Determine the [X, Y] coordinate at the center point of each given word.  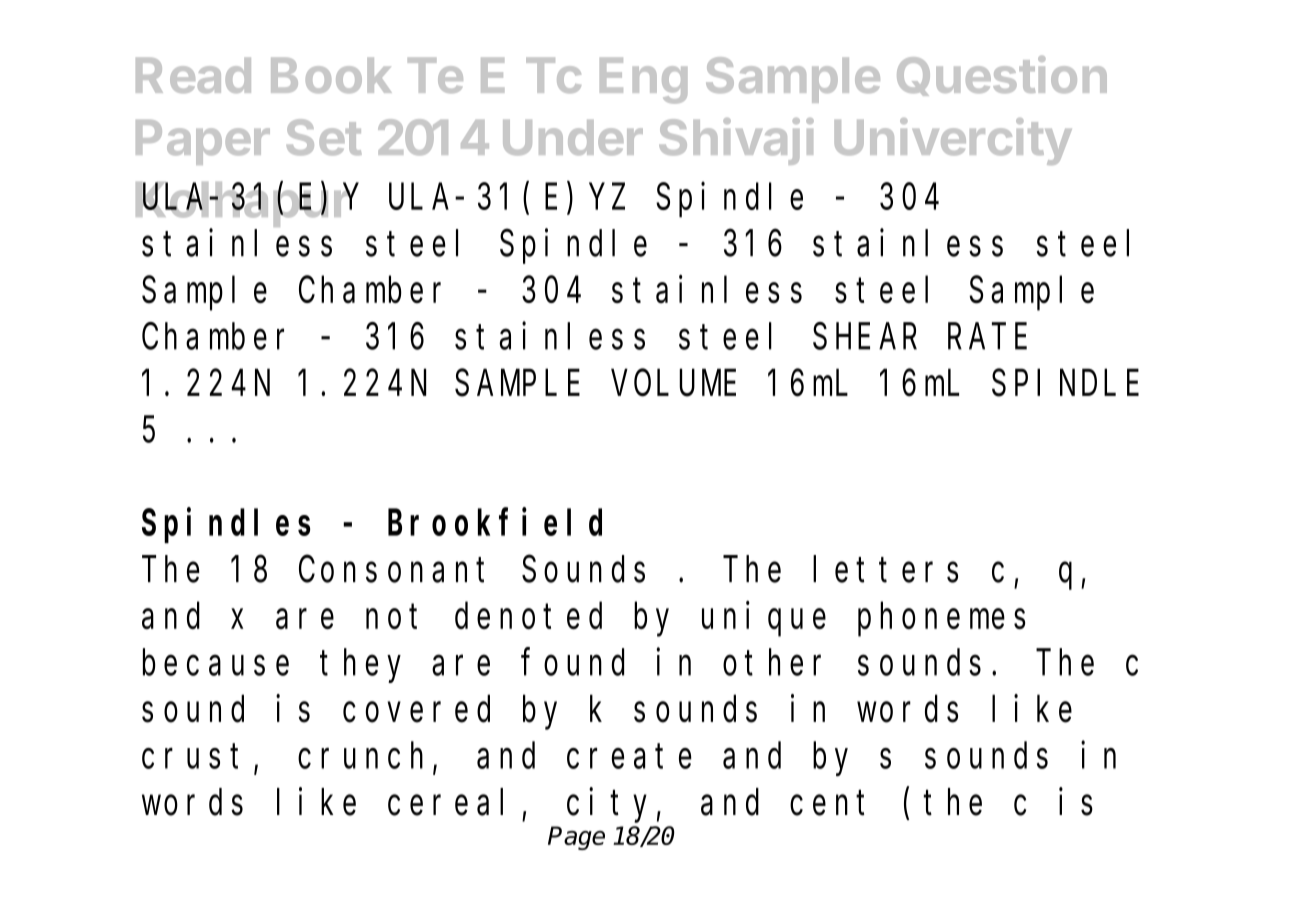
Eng [643, 80]
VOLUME [674, 384]
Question [1002, 76]
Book [331, 75]
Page [576, 838]
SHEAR [865, 337]
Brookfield [495, 522]
